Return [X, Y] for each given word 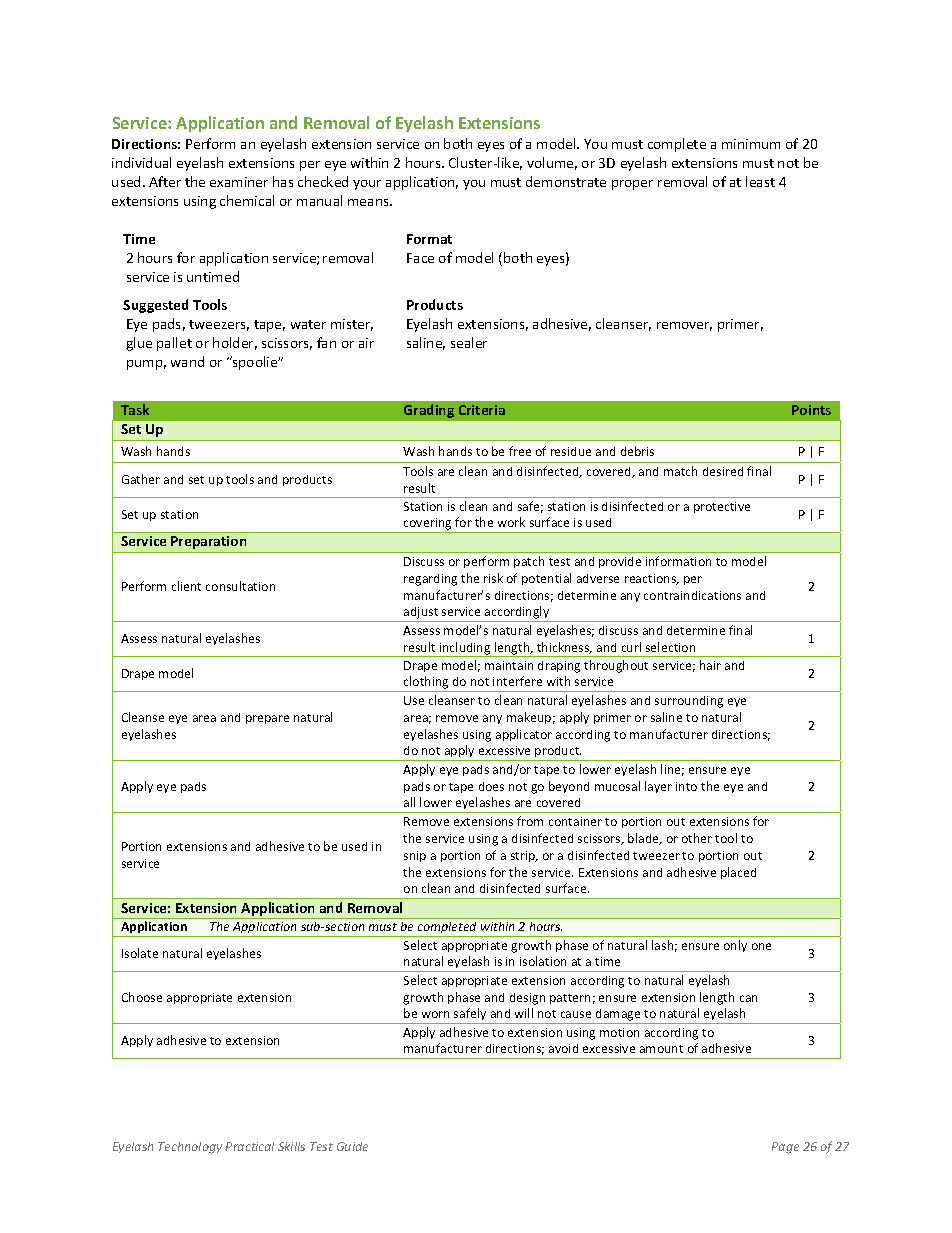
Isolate [140, 953]
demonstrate [566, 181]
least [760, 181]
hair [710, 665]
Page [785, 1148]
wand [187, 361]
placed [738, 873]
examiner [239, 182]
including [465, 649]
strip [524, 856]
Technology [190, 1148]
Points [811, 410]
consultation [240, 586]
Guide [352, 1146]
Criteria [482, 410]
